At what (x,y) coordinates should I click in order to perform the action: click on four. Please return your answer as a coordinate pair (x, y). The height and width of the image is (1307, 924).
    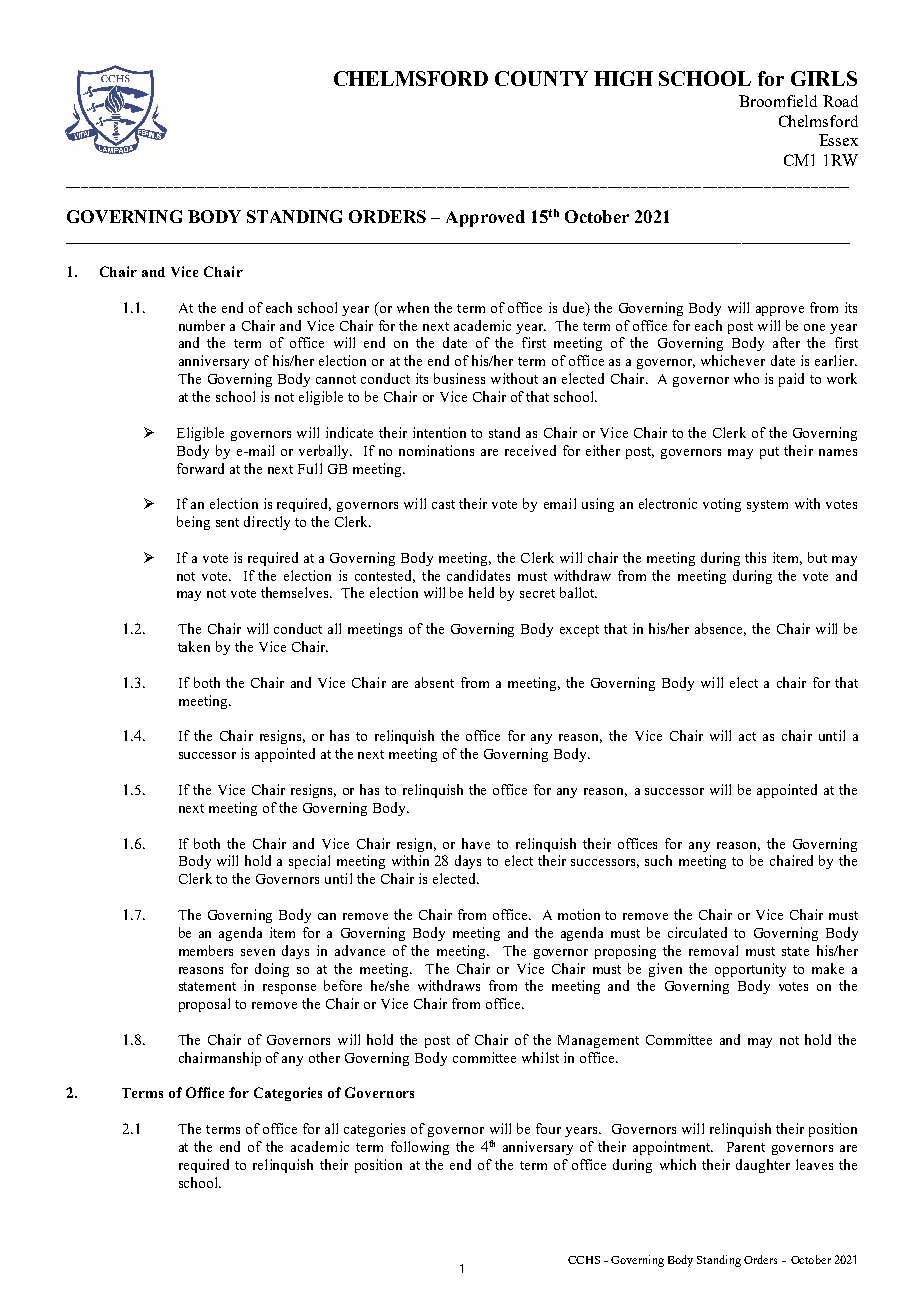
    Looking at the image, I should click on (548, 1128).
